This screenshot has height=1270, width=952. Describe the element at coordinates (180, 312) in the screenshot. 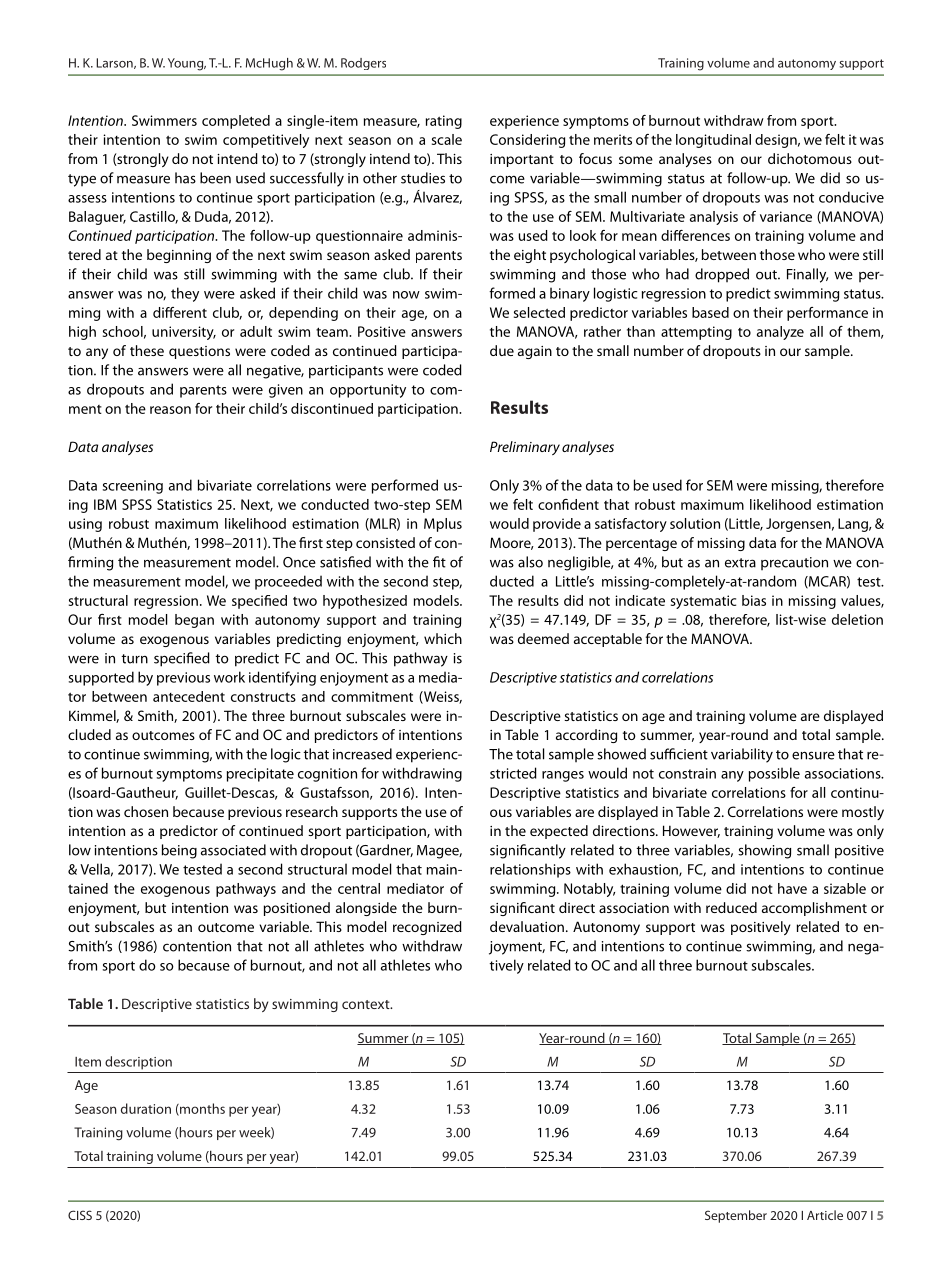

I see `different` at that location.
